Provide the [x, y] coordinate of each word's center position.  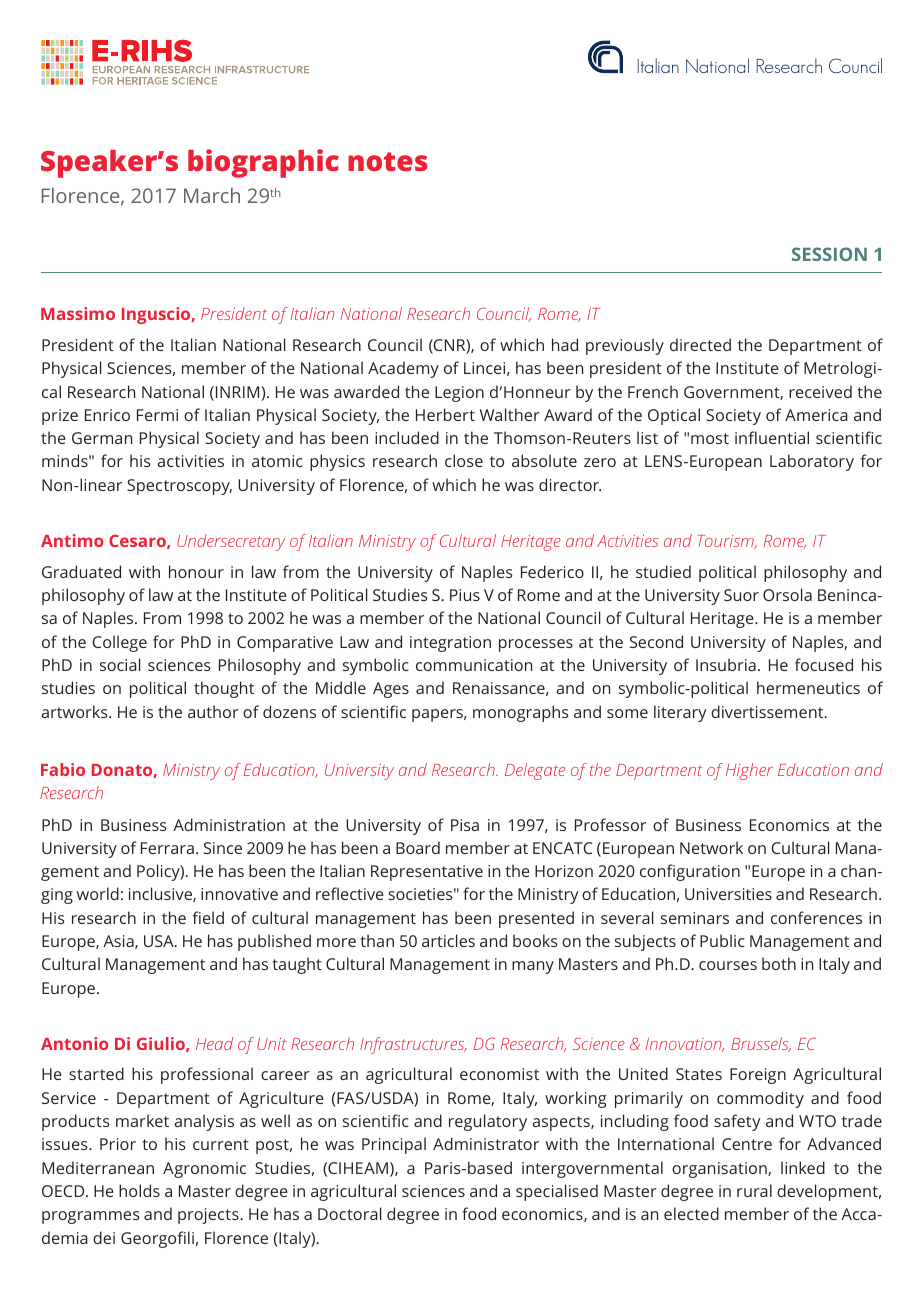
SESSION [829, 254]
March [212, 195]
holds [139, 1190]
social [120, 664]
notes [387, 161]
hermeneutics [808, 687]
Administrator [486, 1143]
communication [474, 665]
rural [754, 1190]
